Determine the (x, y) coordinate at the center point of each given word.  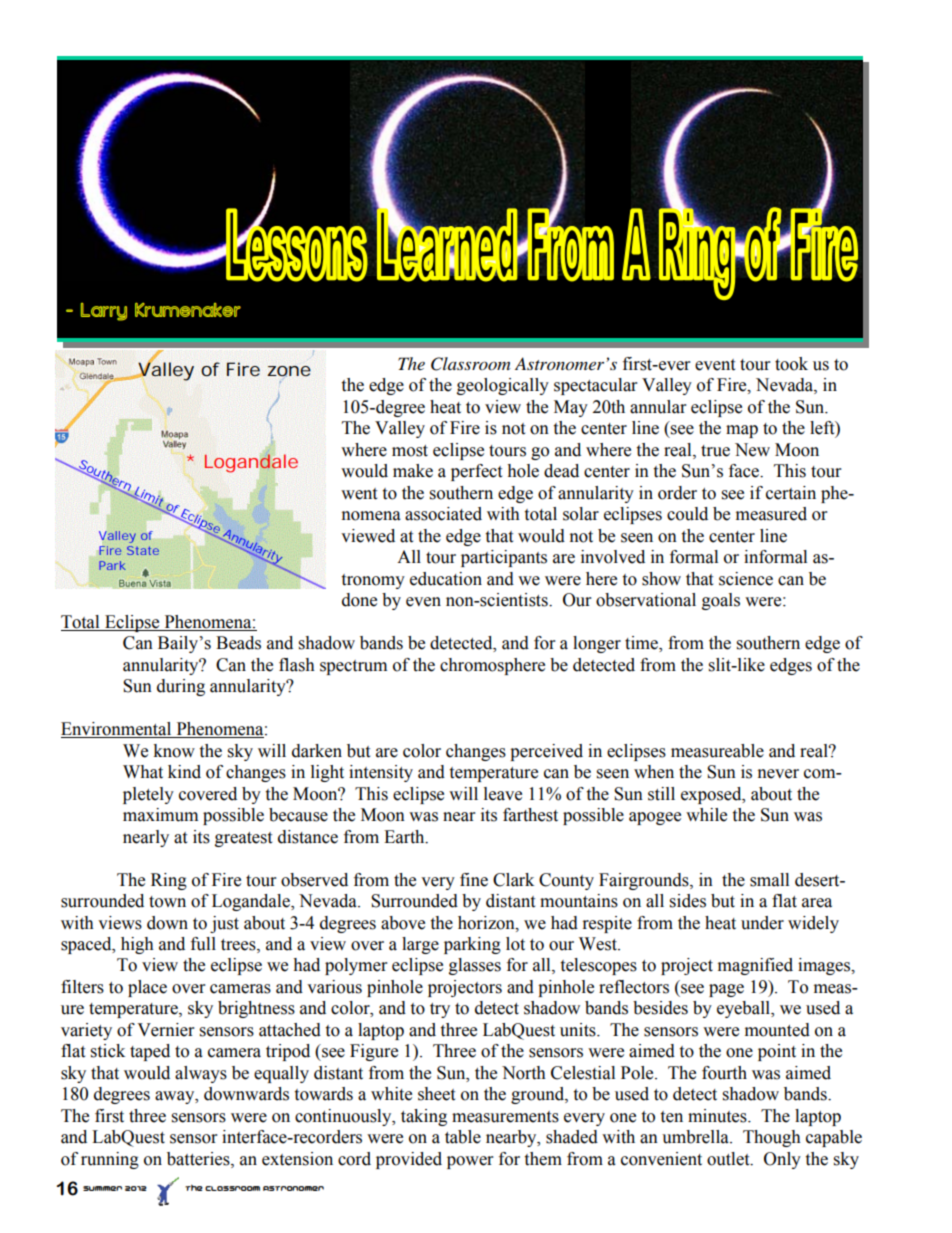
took (791, 364)
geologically (503, 386)
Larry (104, 312)
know (174, 751)
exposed (712, 795)
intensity (381, 773)
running (110, 1160)
